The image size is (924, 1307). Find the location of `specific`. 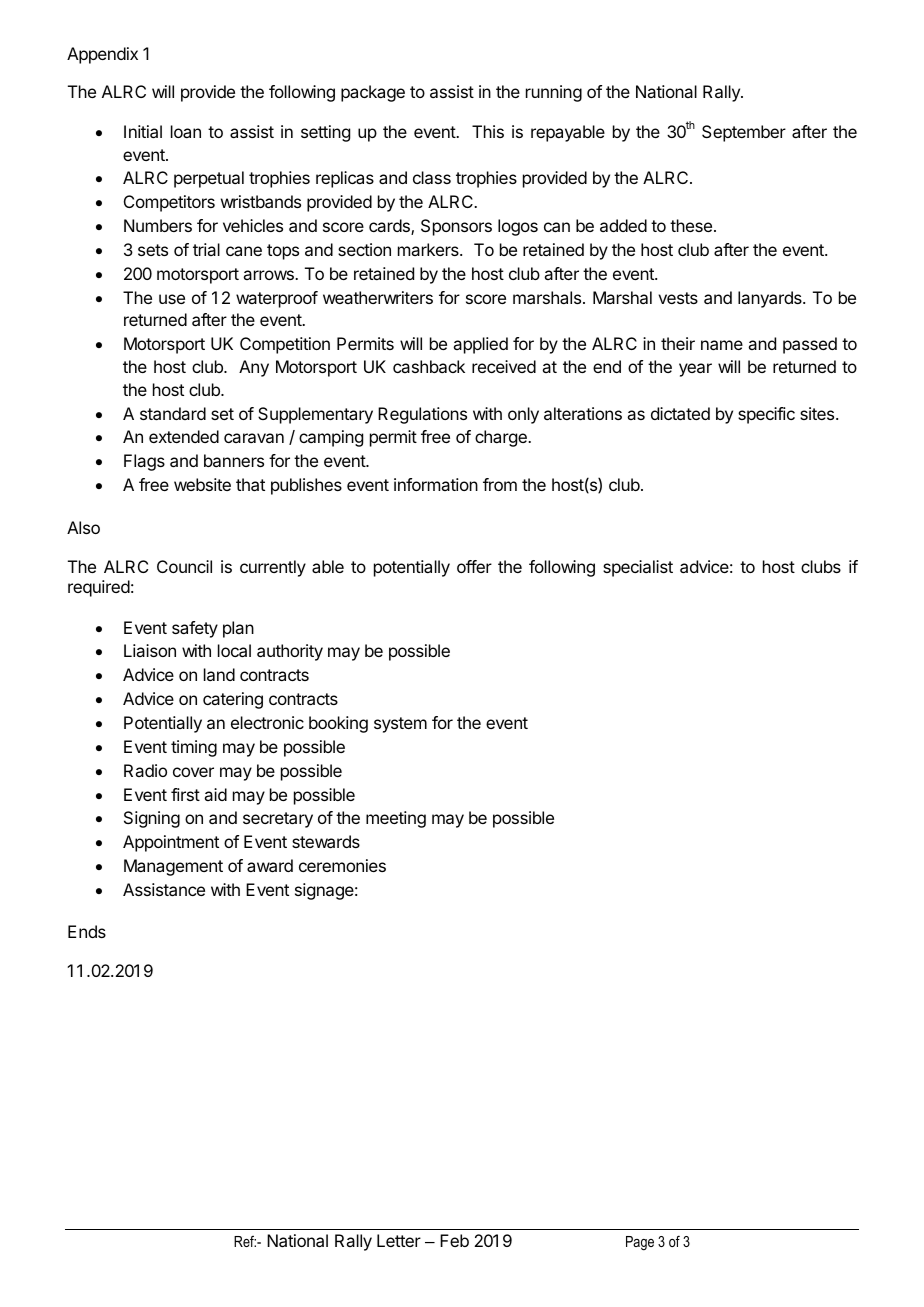

specific is located at coordinates (766, 415).
